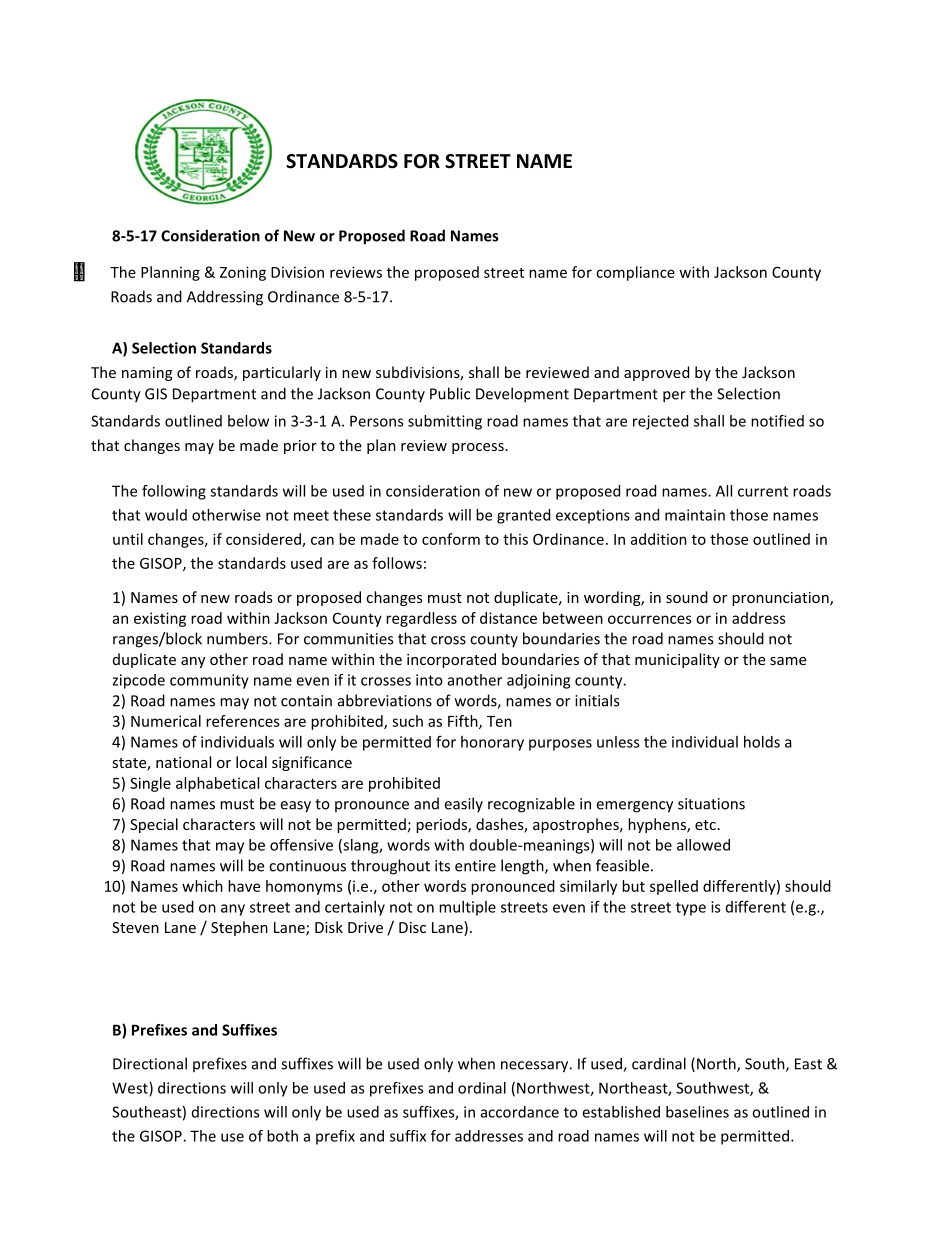  What do you see at coordinates (217, 784) in the page?
I see `alphabetical` at bounding box center [217, 784].
